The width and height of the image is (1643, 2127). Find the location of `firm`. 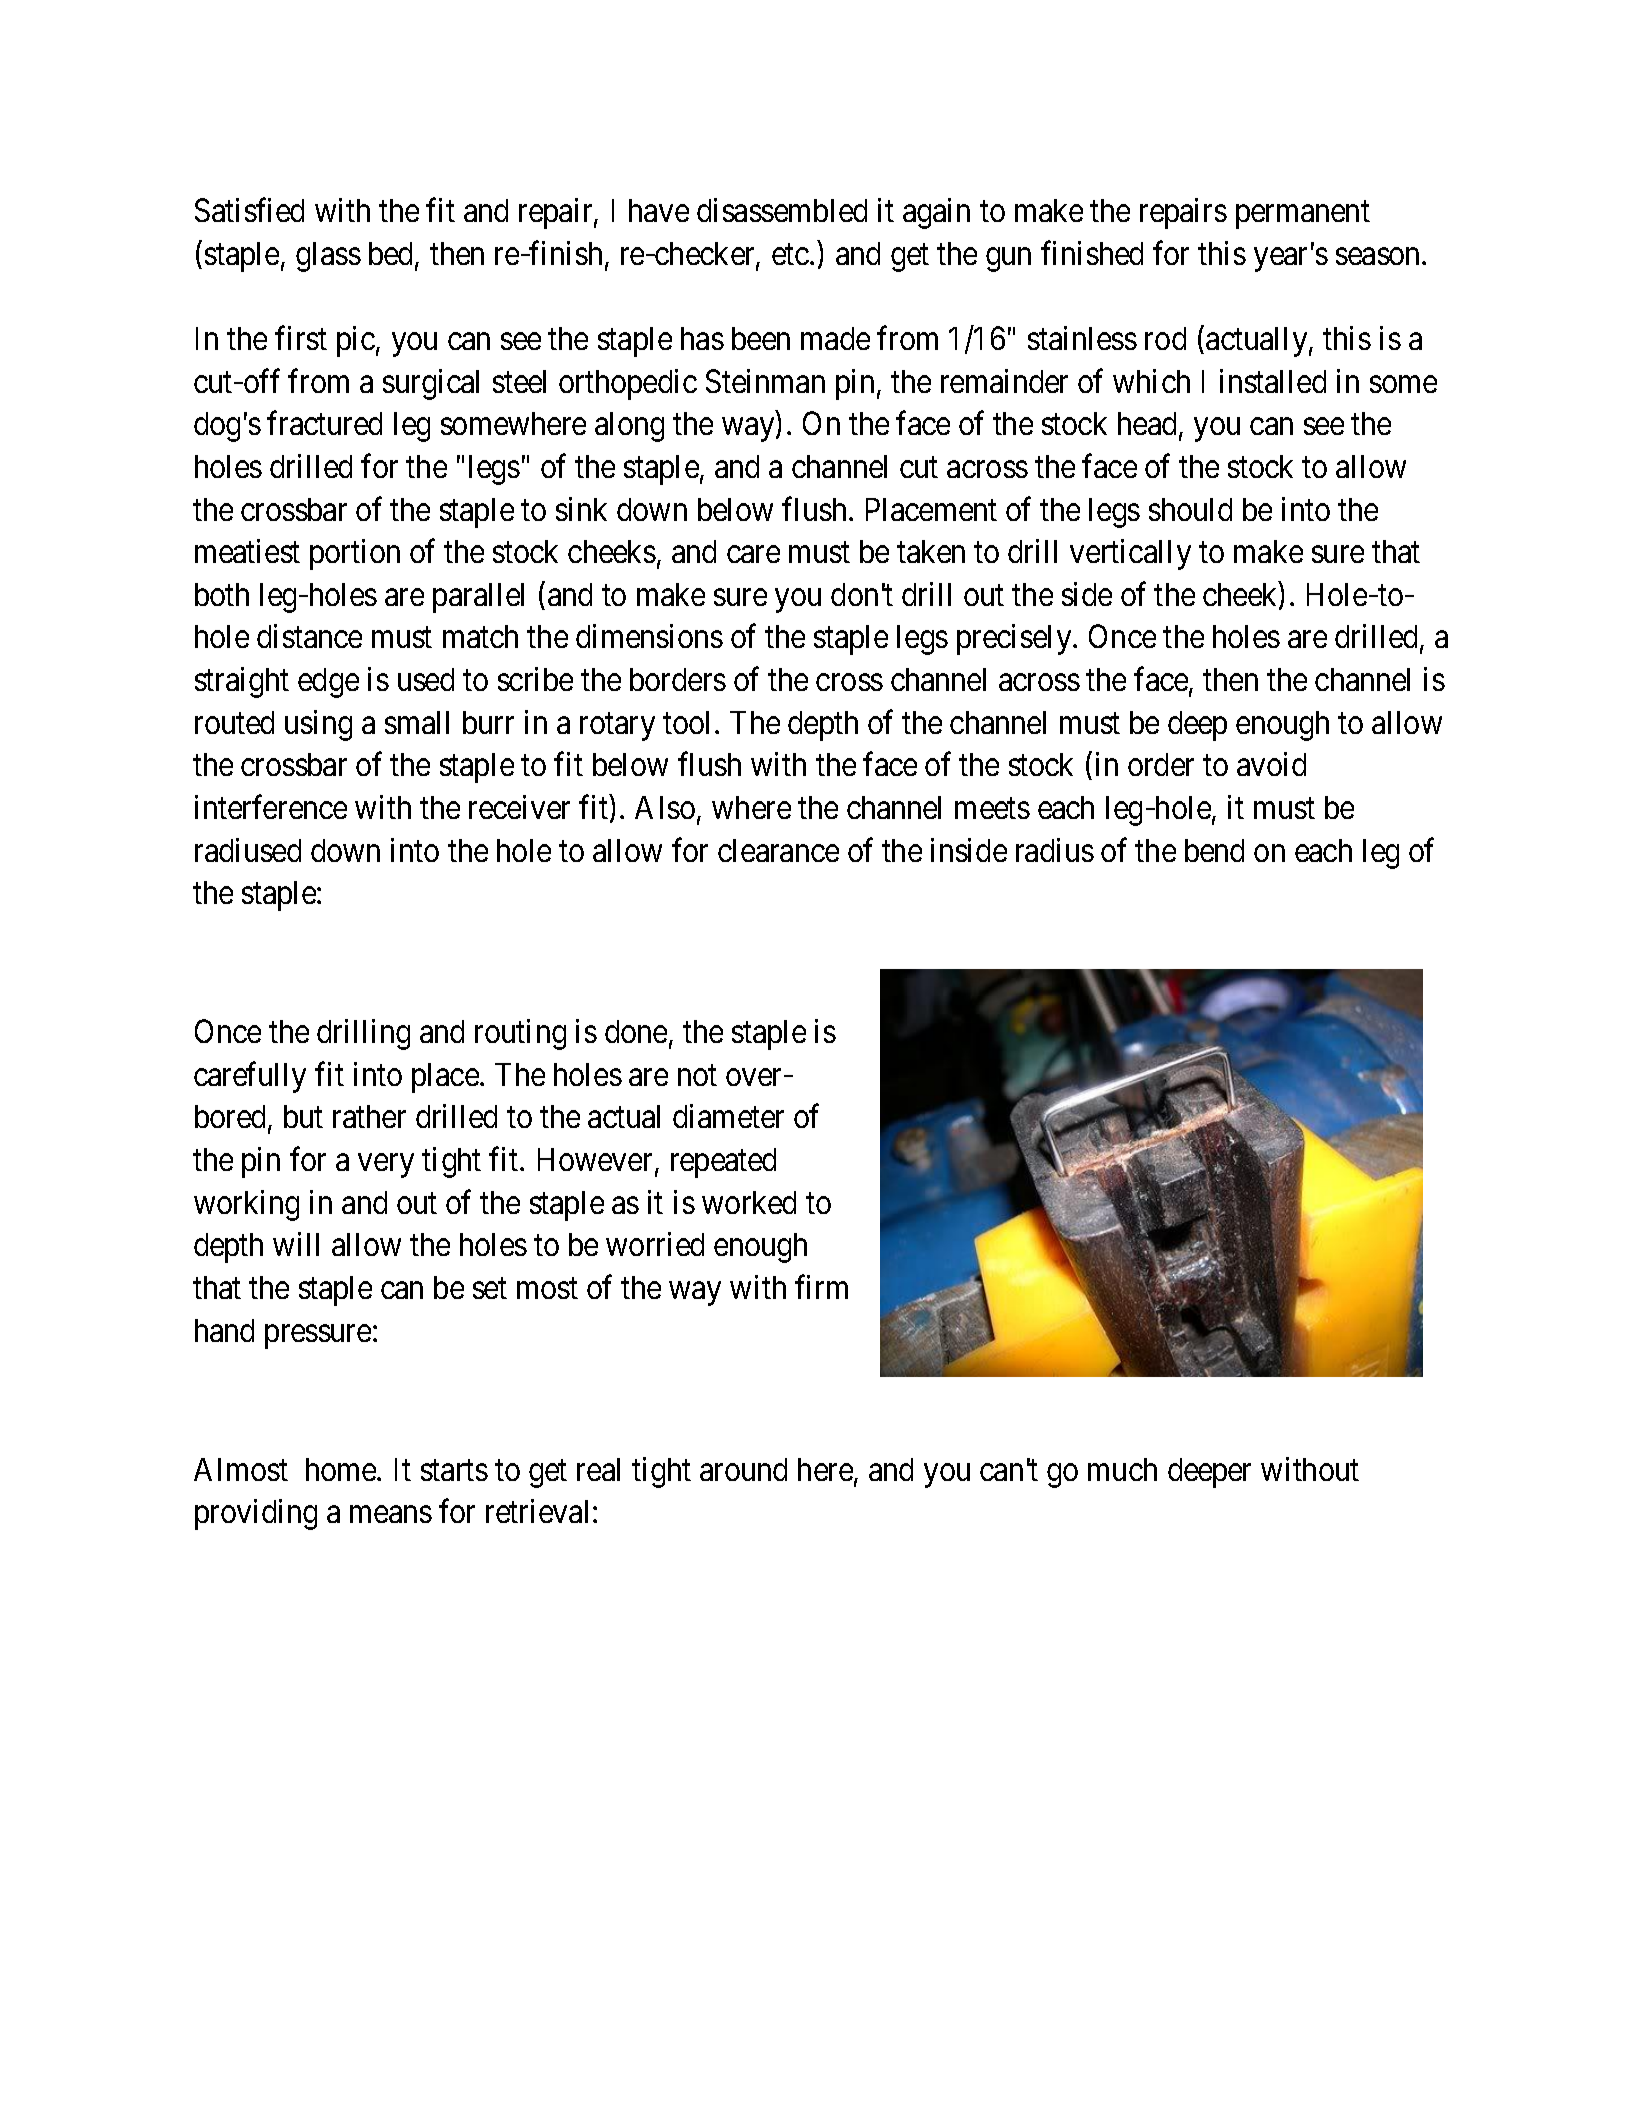

firm is located at coordinates (821, 1287).
